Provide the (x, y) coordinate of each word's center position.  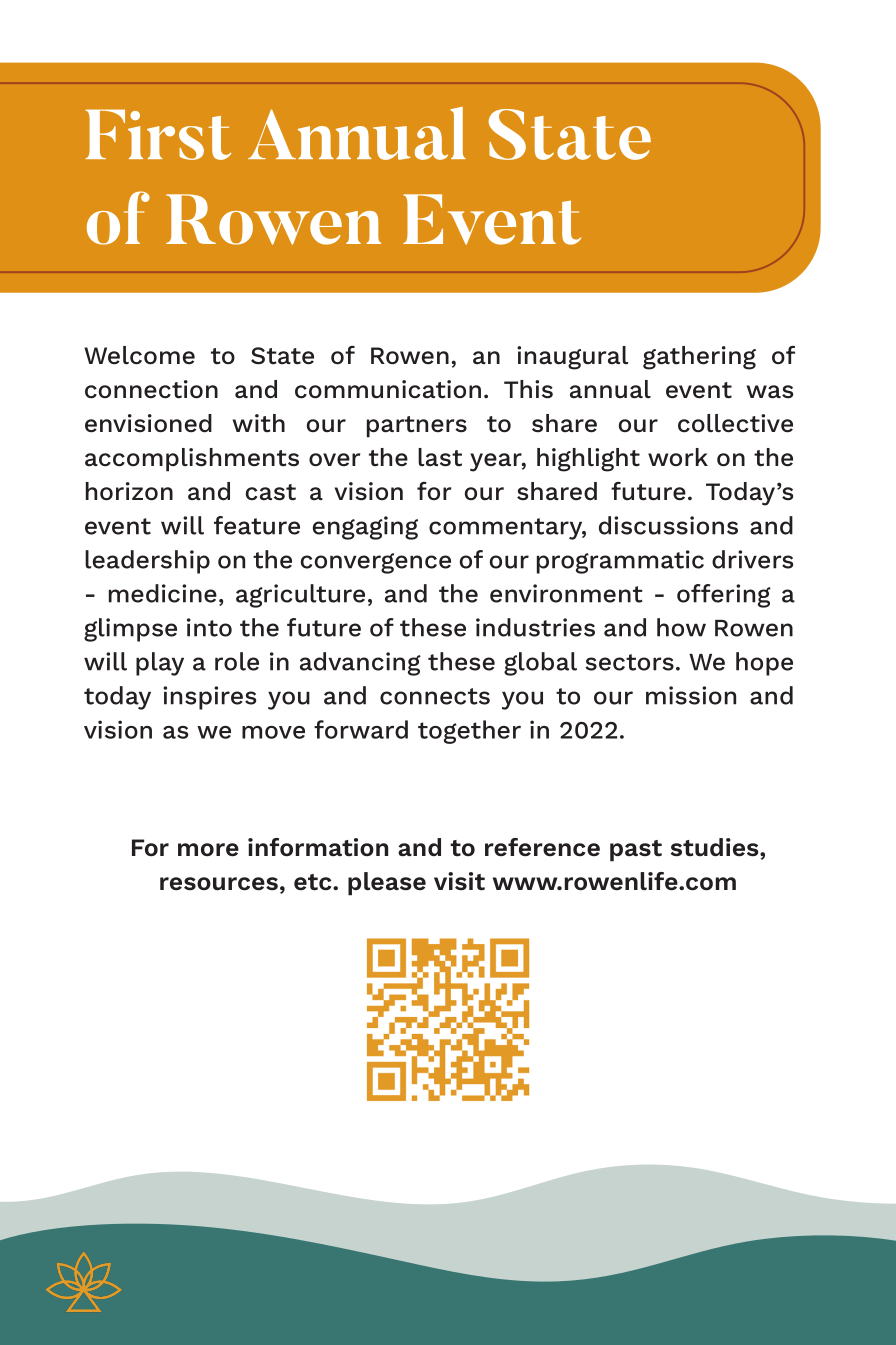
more (208, 850)
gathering (699, 358)
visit (459, 881)
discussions (668, 525)
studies (716, 847)
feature (257, 525)
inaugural (573, 358)
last (440, 457)
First (158, 134)
